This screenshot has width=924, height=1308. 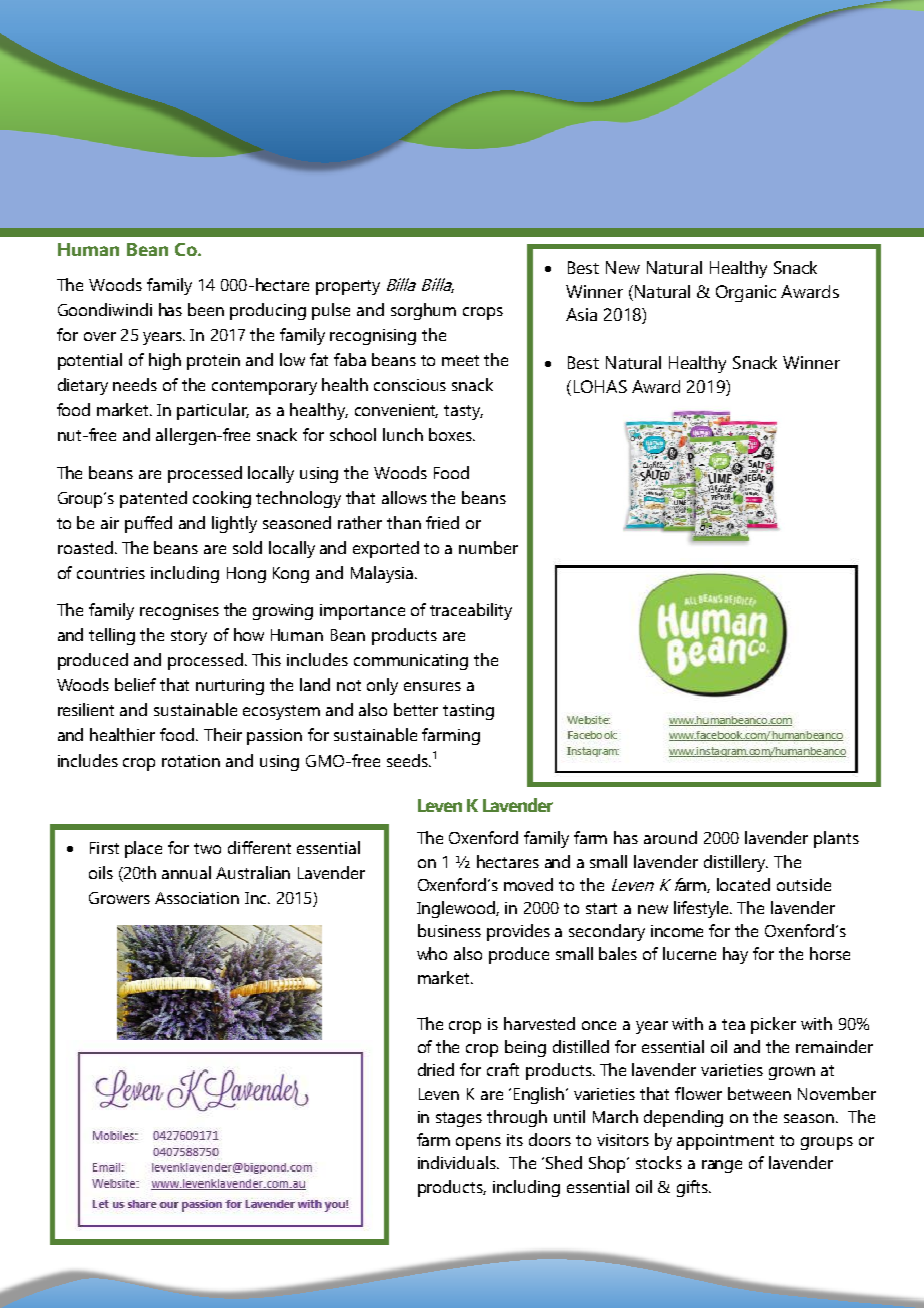 What do you see at coordinates (423, 311) in the screenshot?
I see `sorghum` at bounding box center [423, 311].
